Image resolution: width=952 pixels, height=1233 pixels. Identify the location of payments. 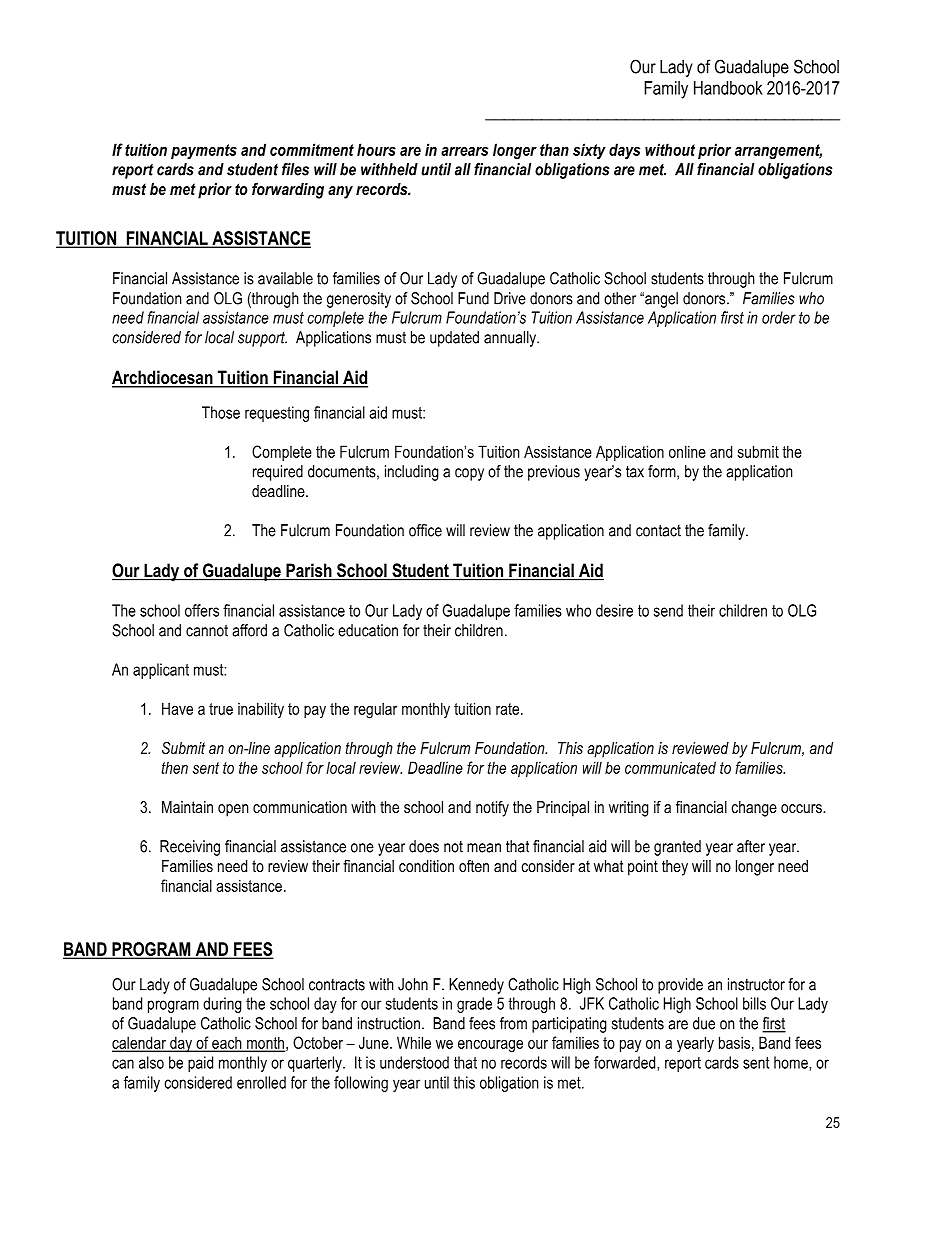
(204, 152).
